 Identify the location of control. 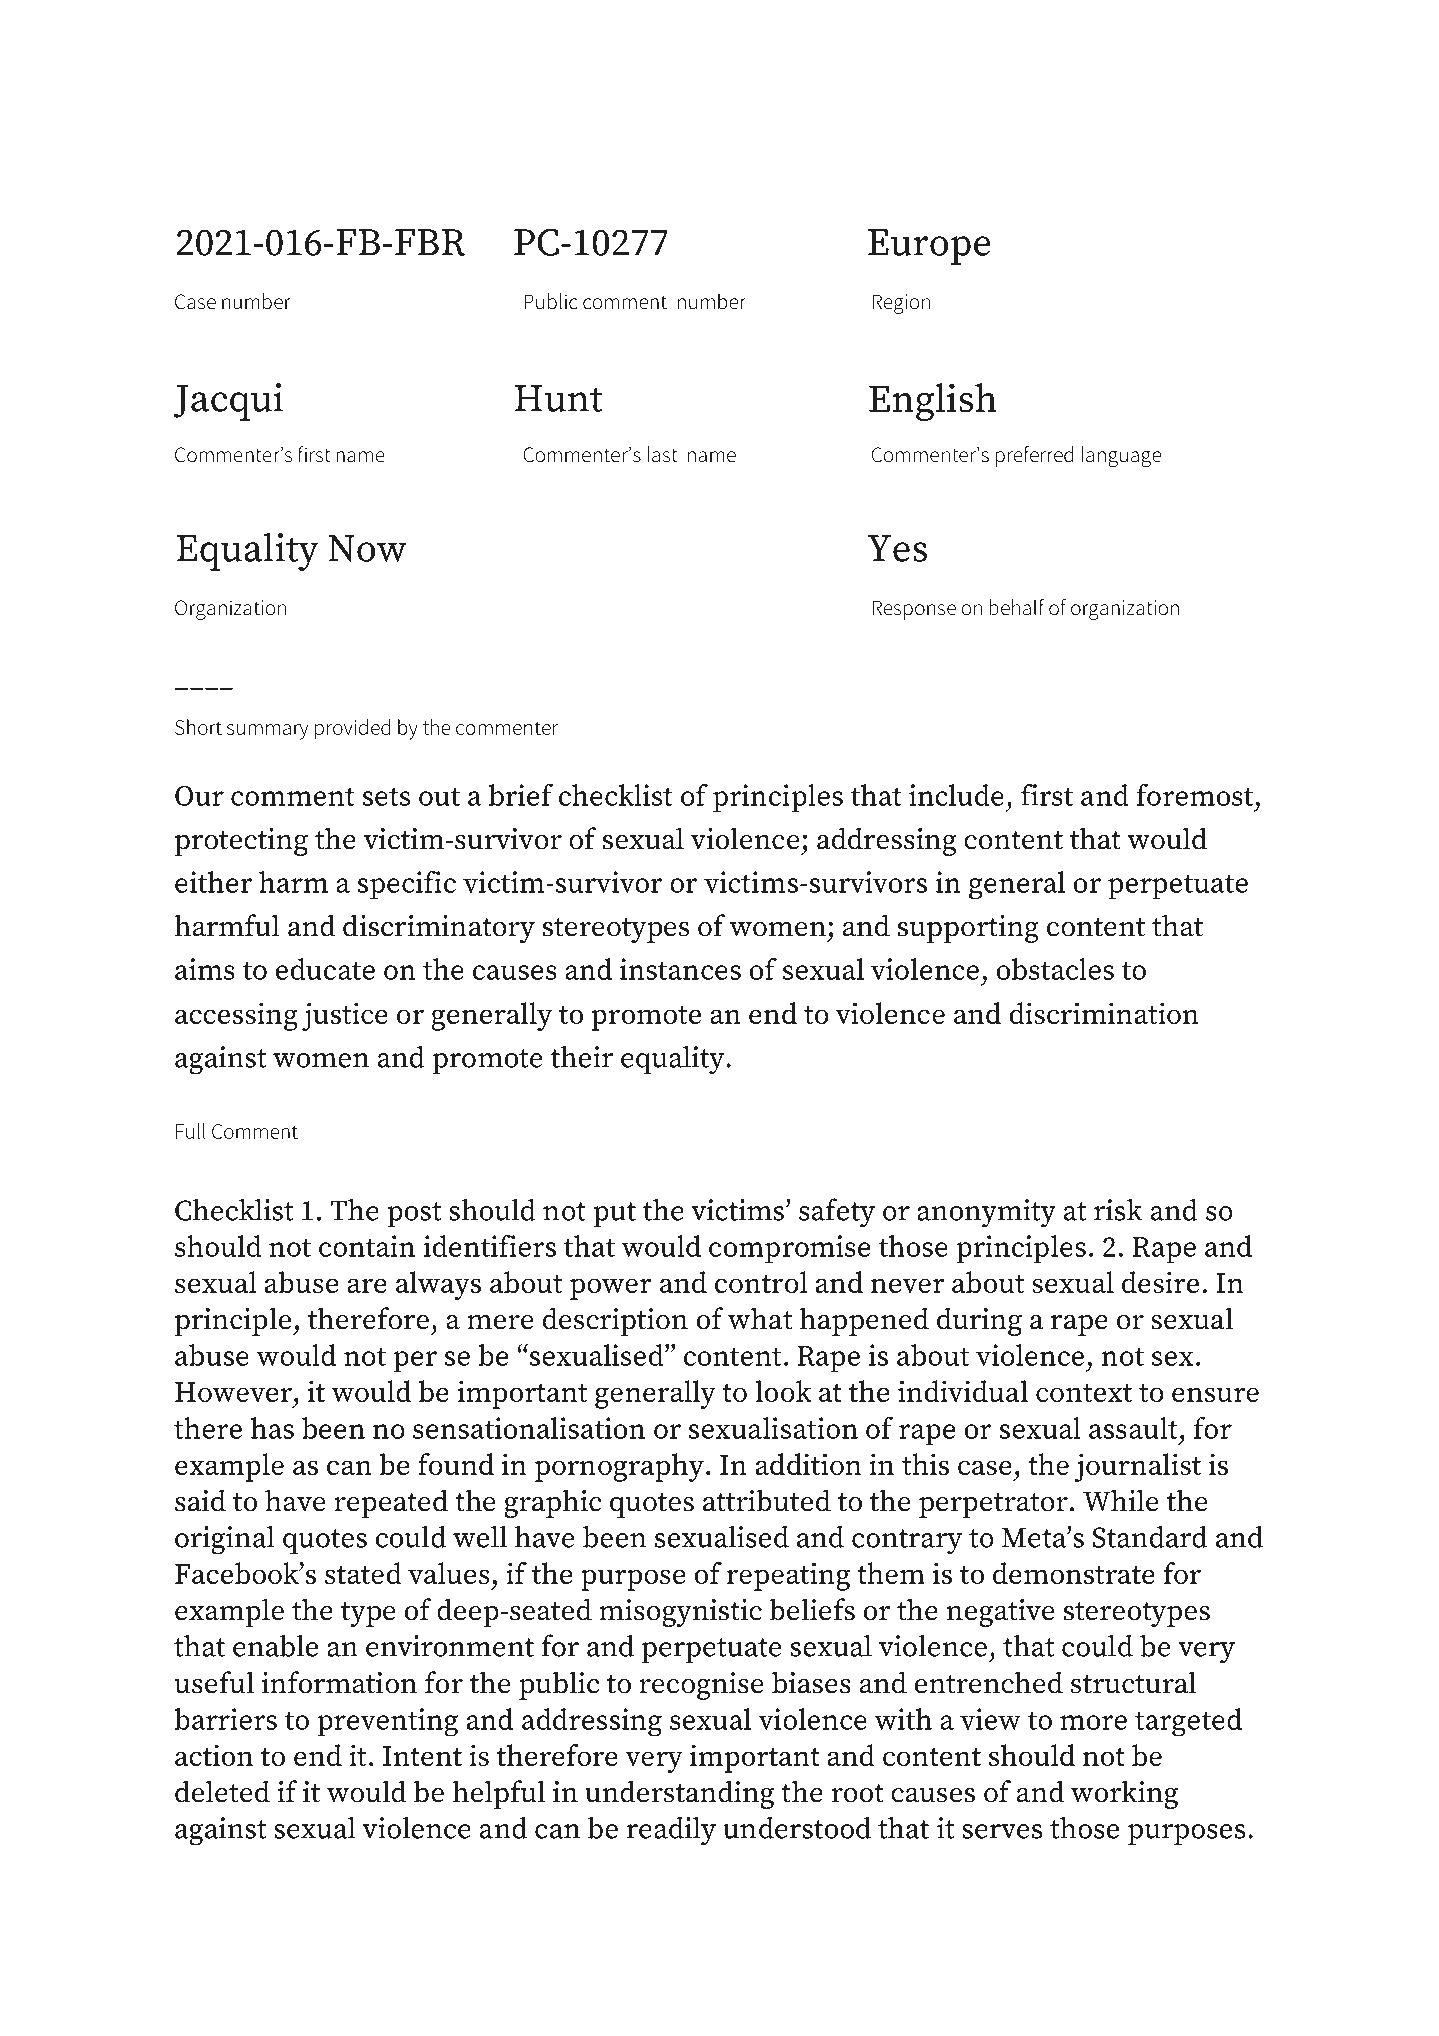
(761, 1282).
